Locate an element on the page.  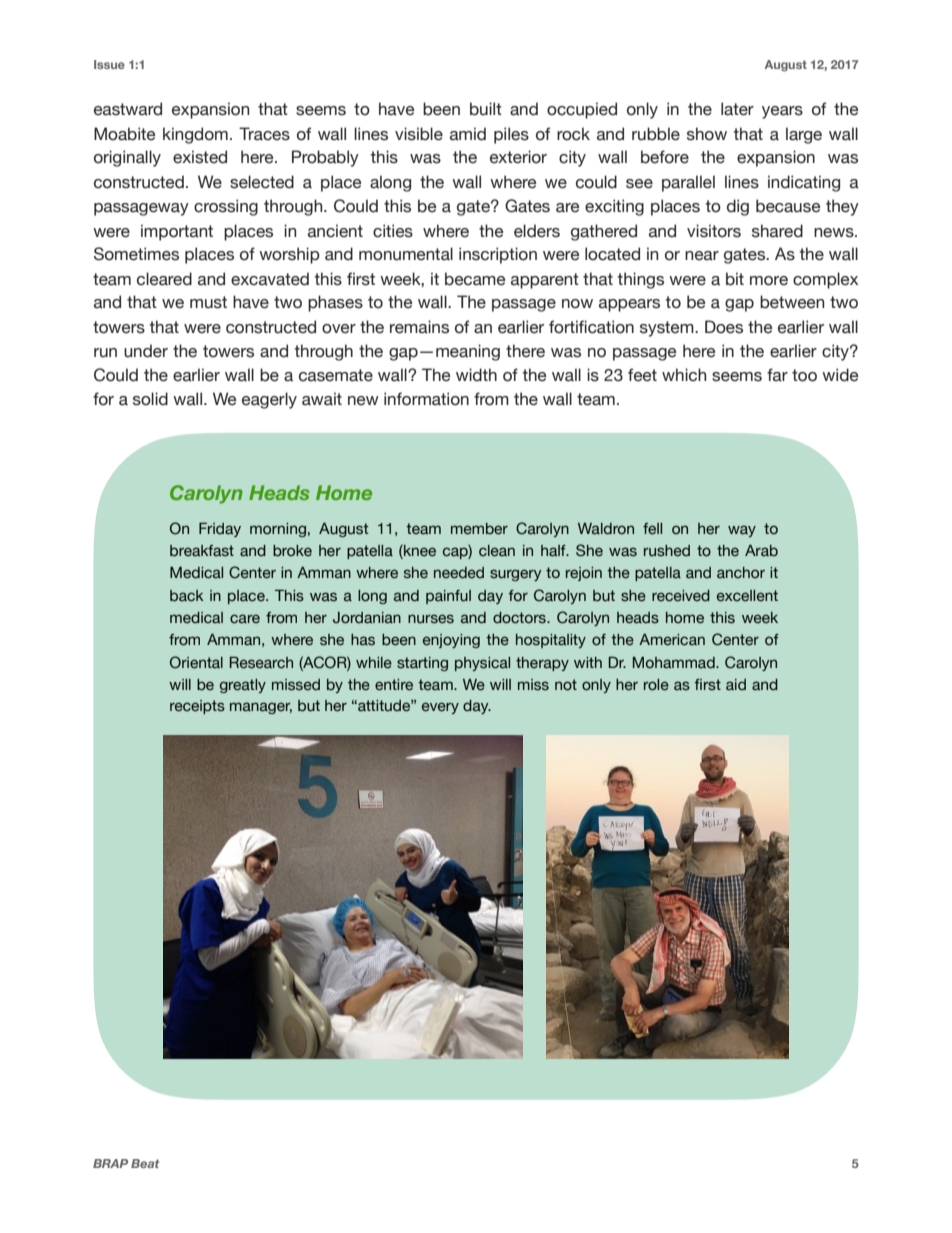
solid is located at coordinates (150, 399).
